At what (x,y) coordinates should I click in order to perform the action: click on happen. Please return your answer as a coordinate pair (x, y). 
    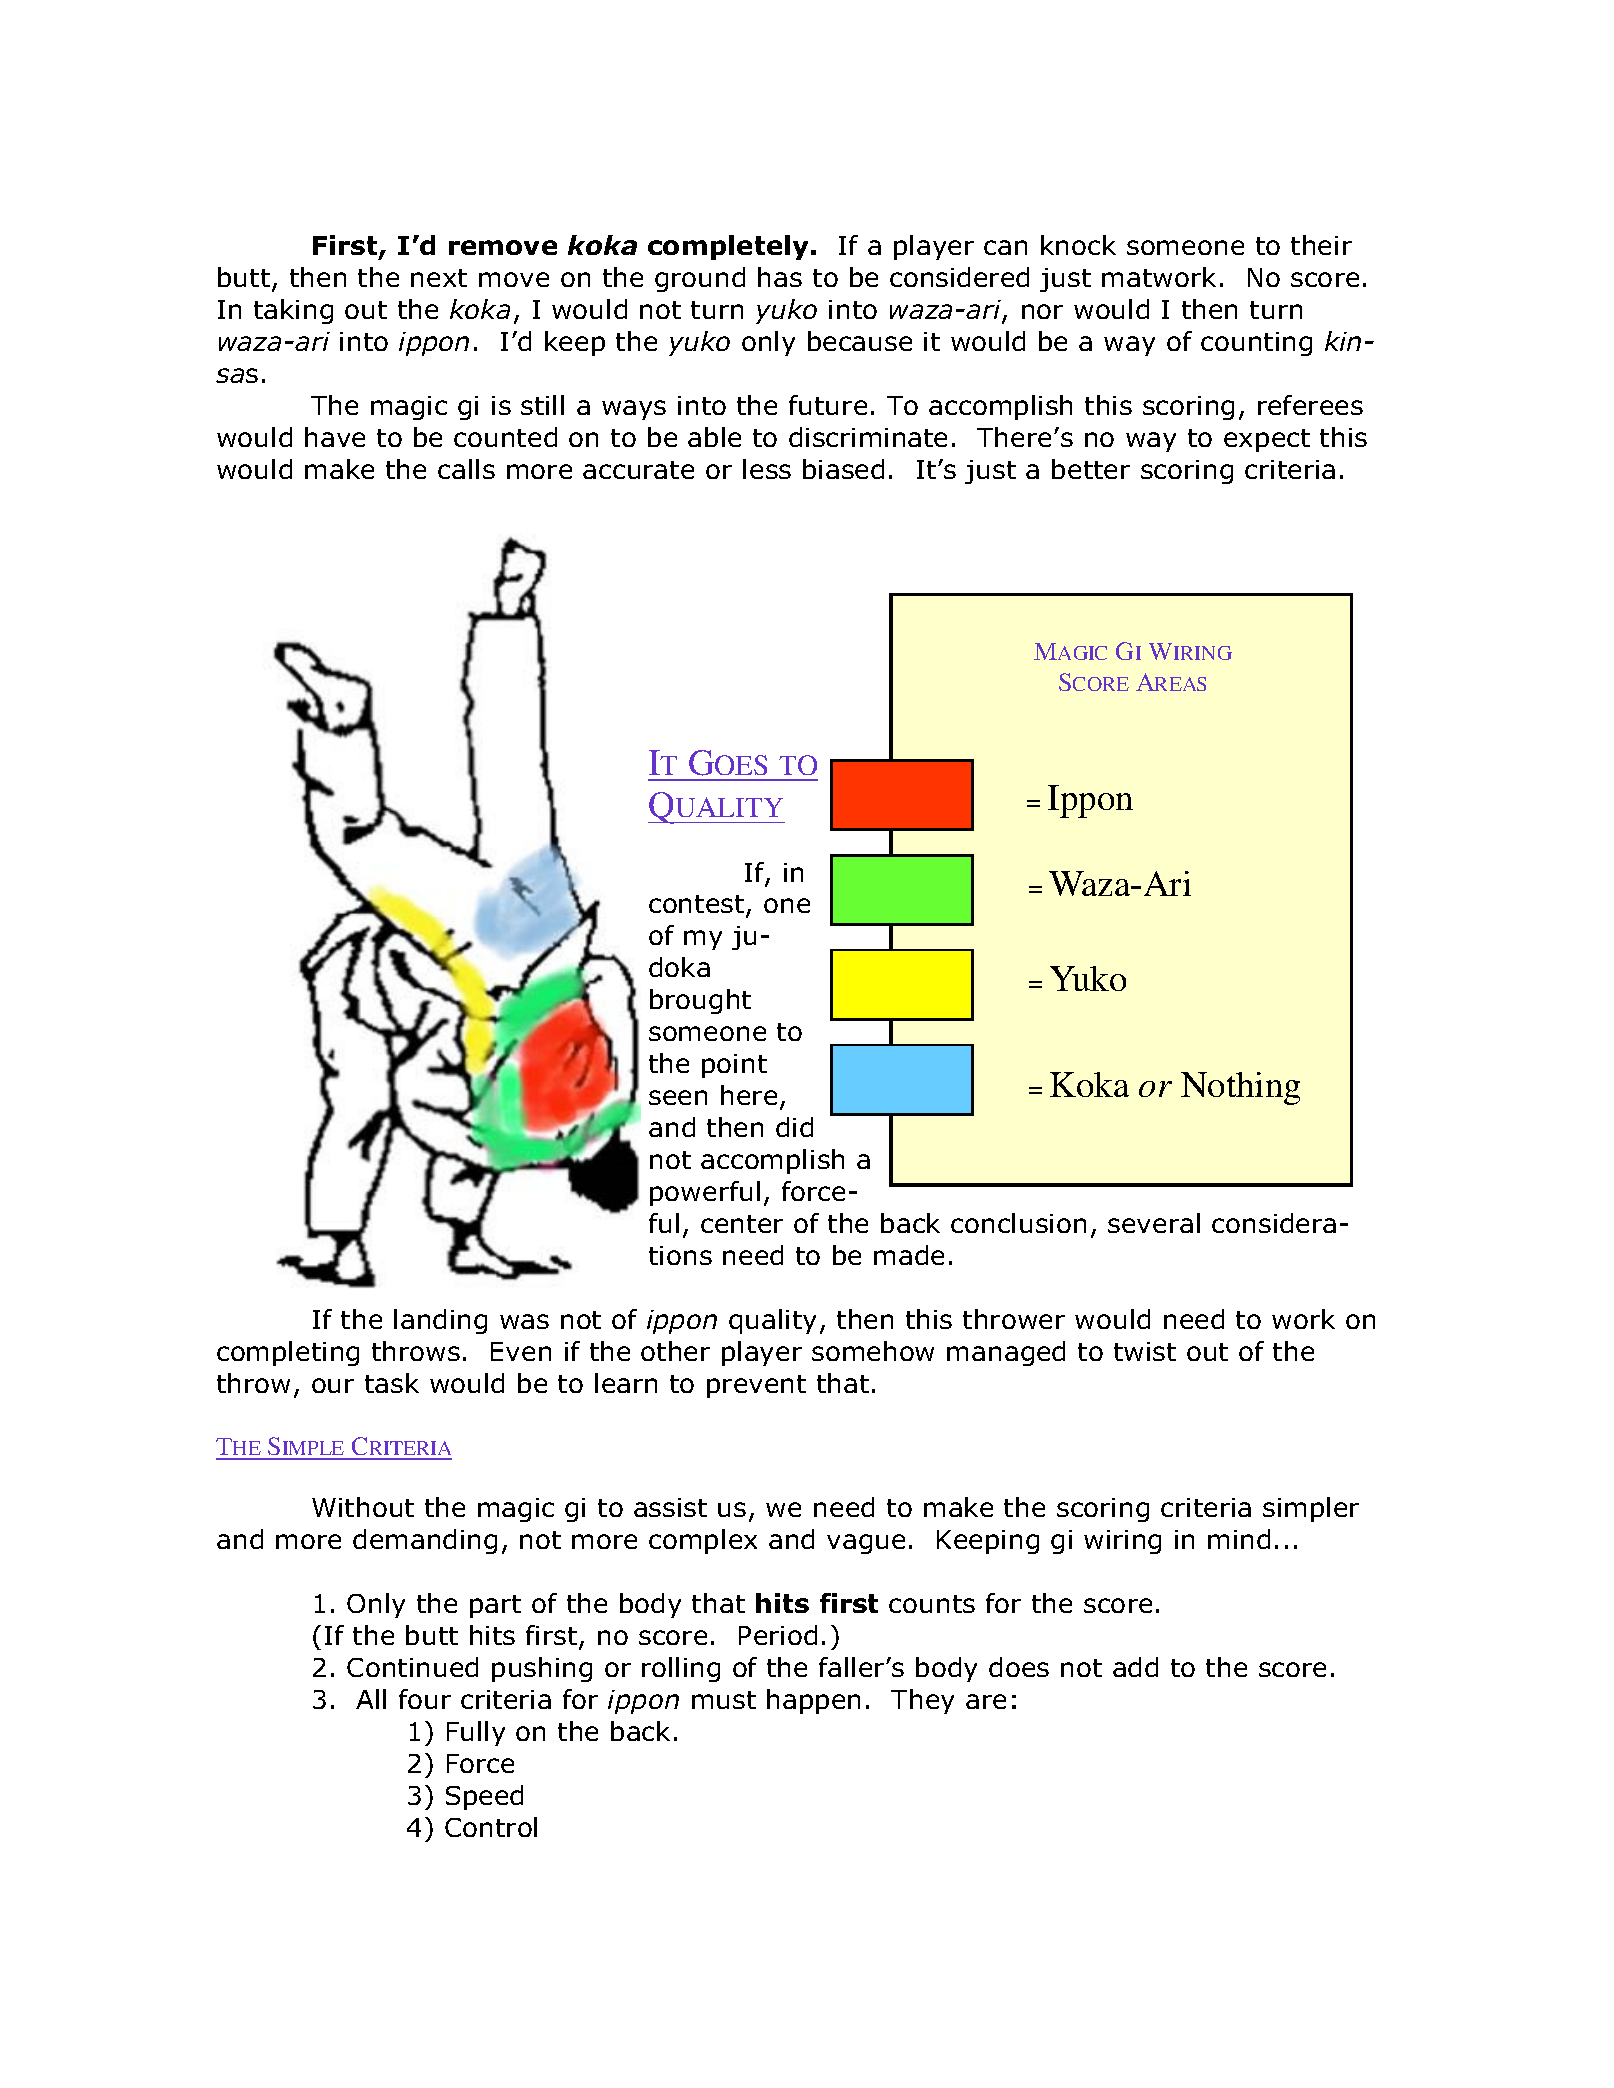
    Looking at the image, I should click on (813, 1701).
